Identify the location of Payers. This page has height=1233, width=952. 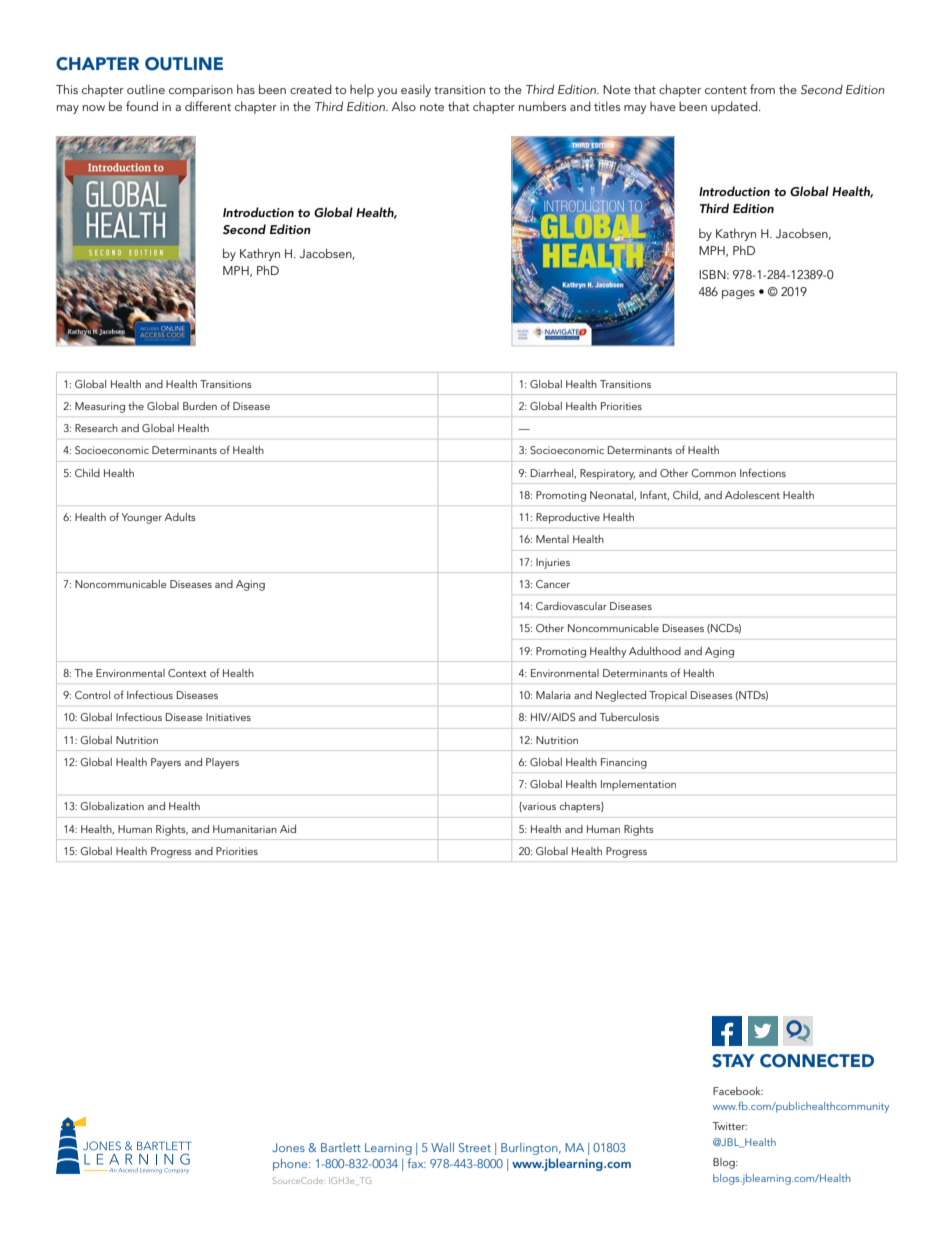
(166, 763).
